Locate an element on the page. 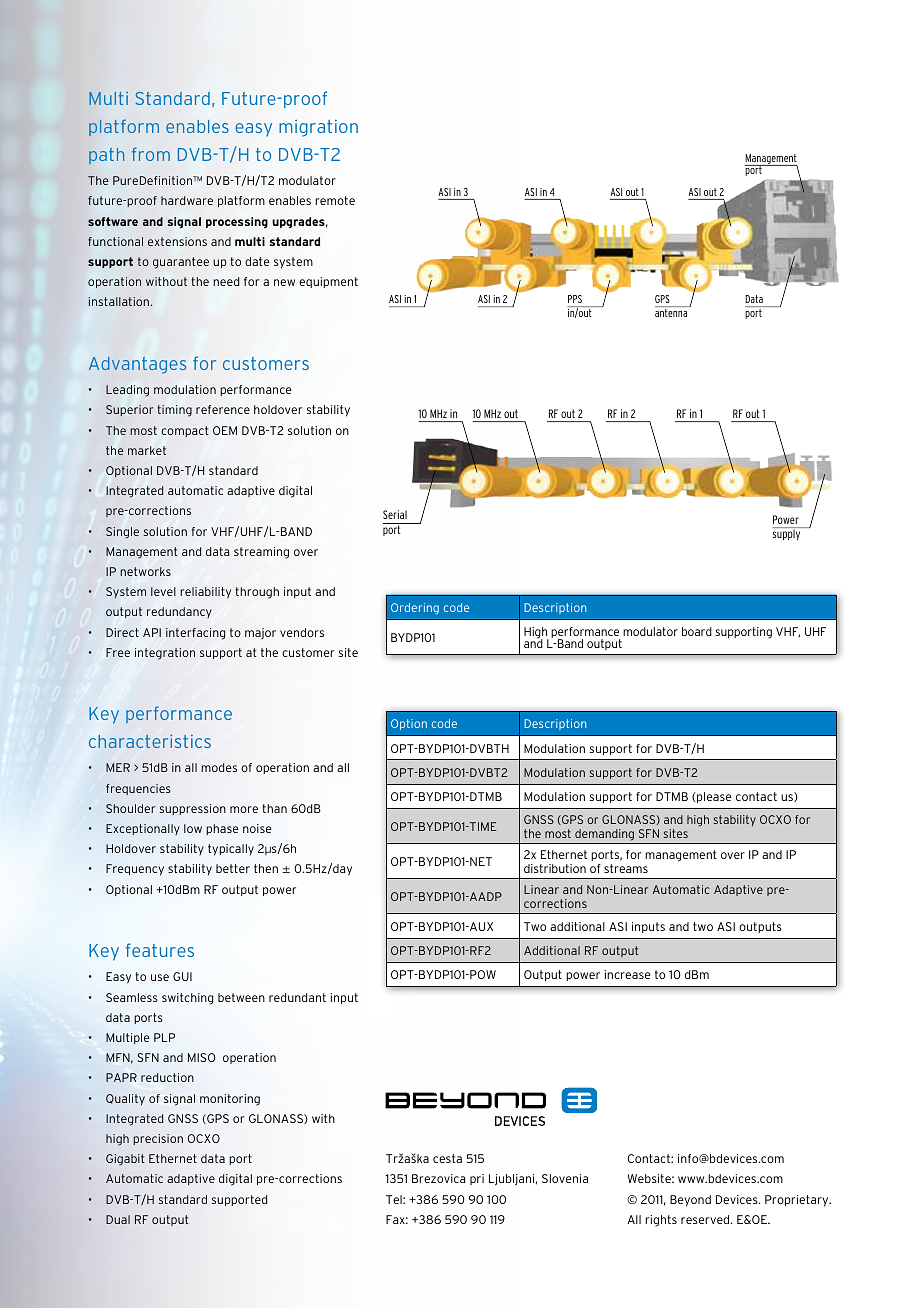 The image size is (924, 1308). precision is located at coordinates (158, 1139).
